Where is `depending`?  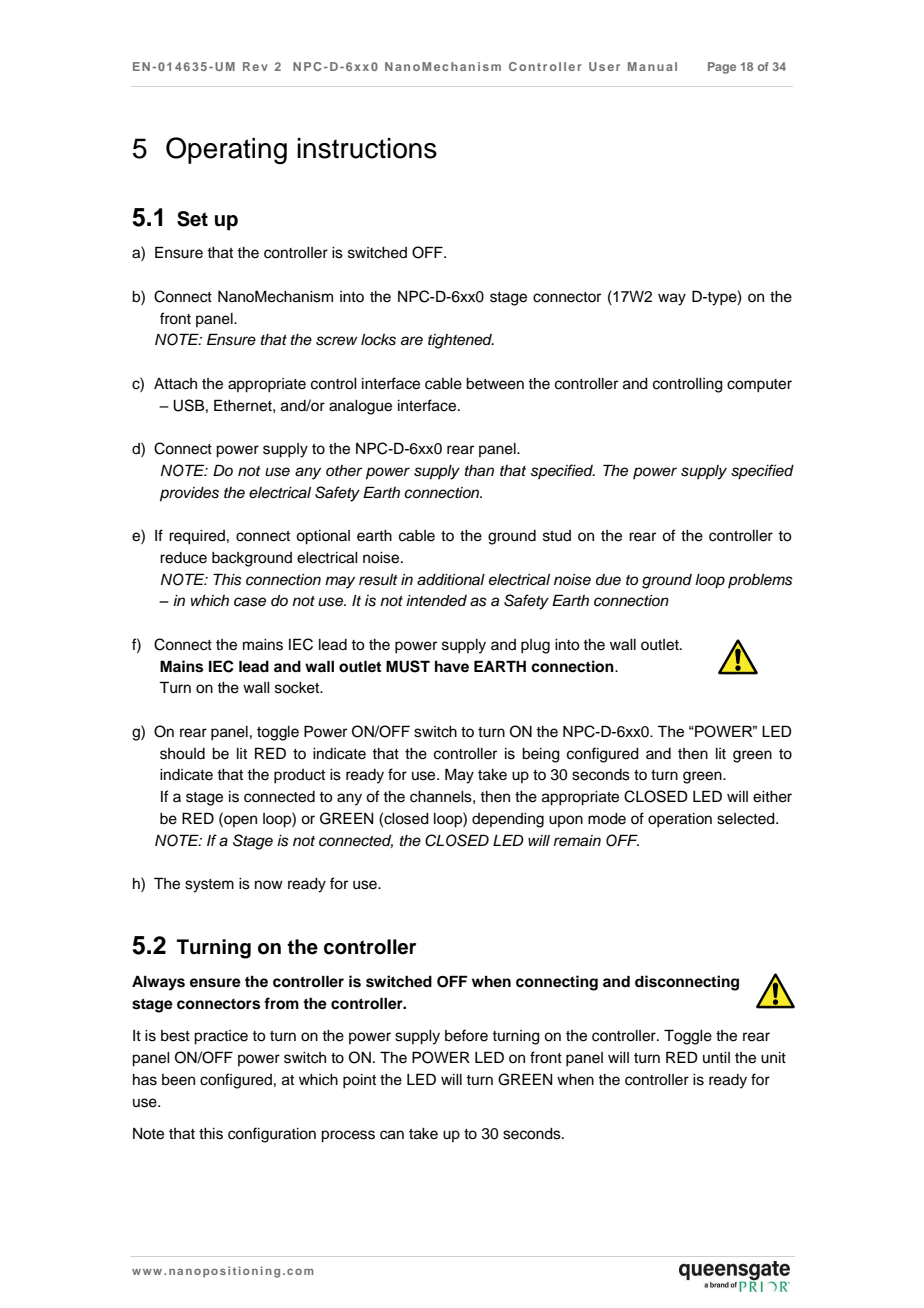
depending is located at coordinates (508, 820).
